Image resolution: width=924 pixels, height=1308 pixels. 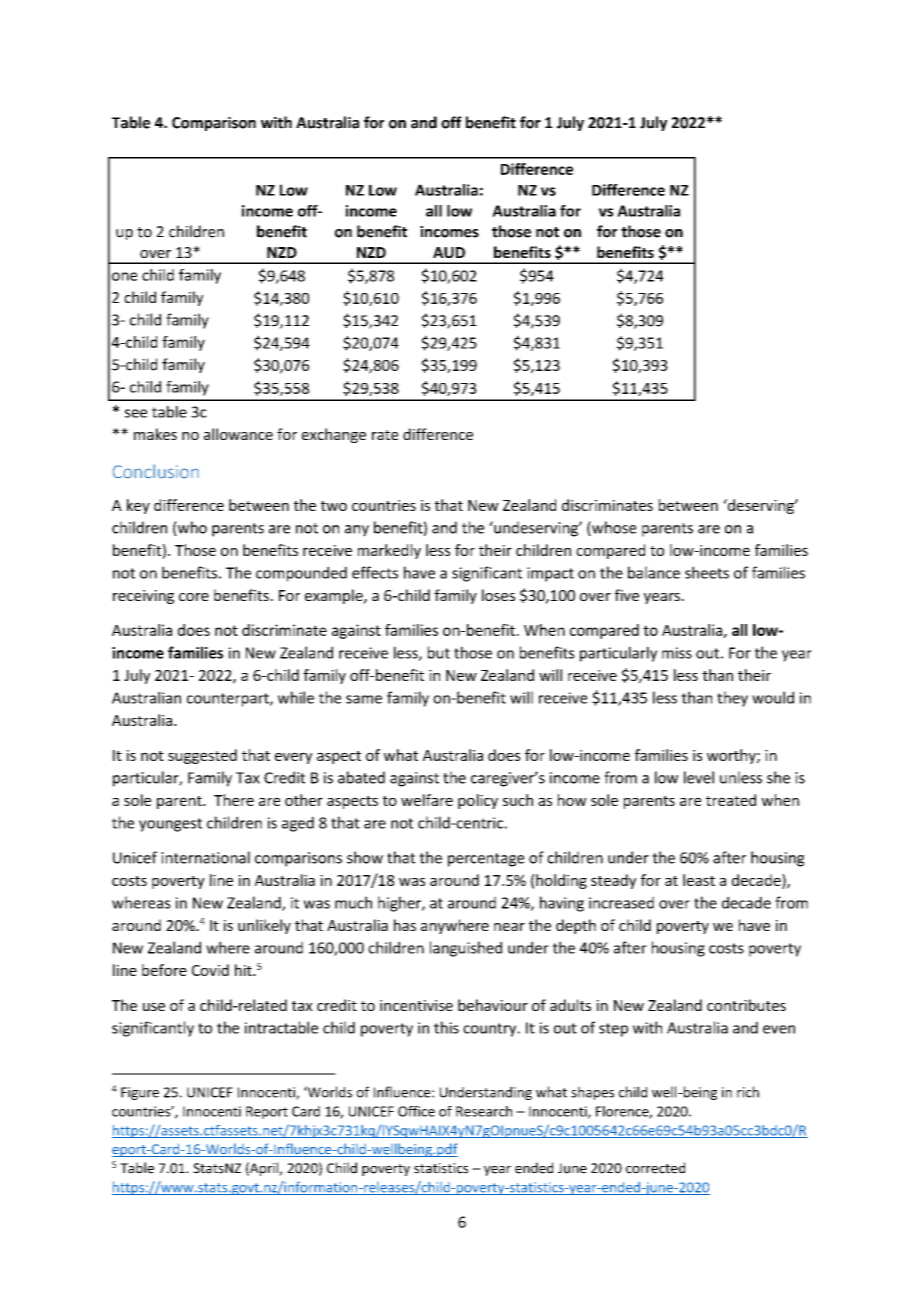 I want to click on least, so click(x=699, y=880).
